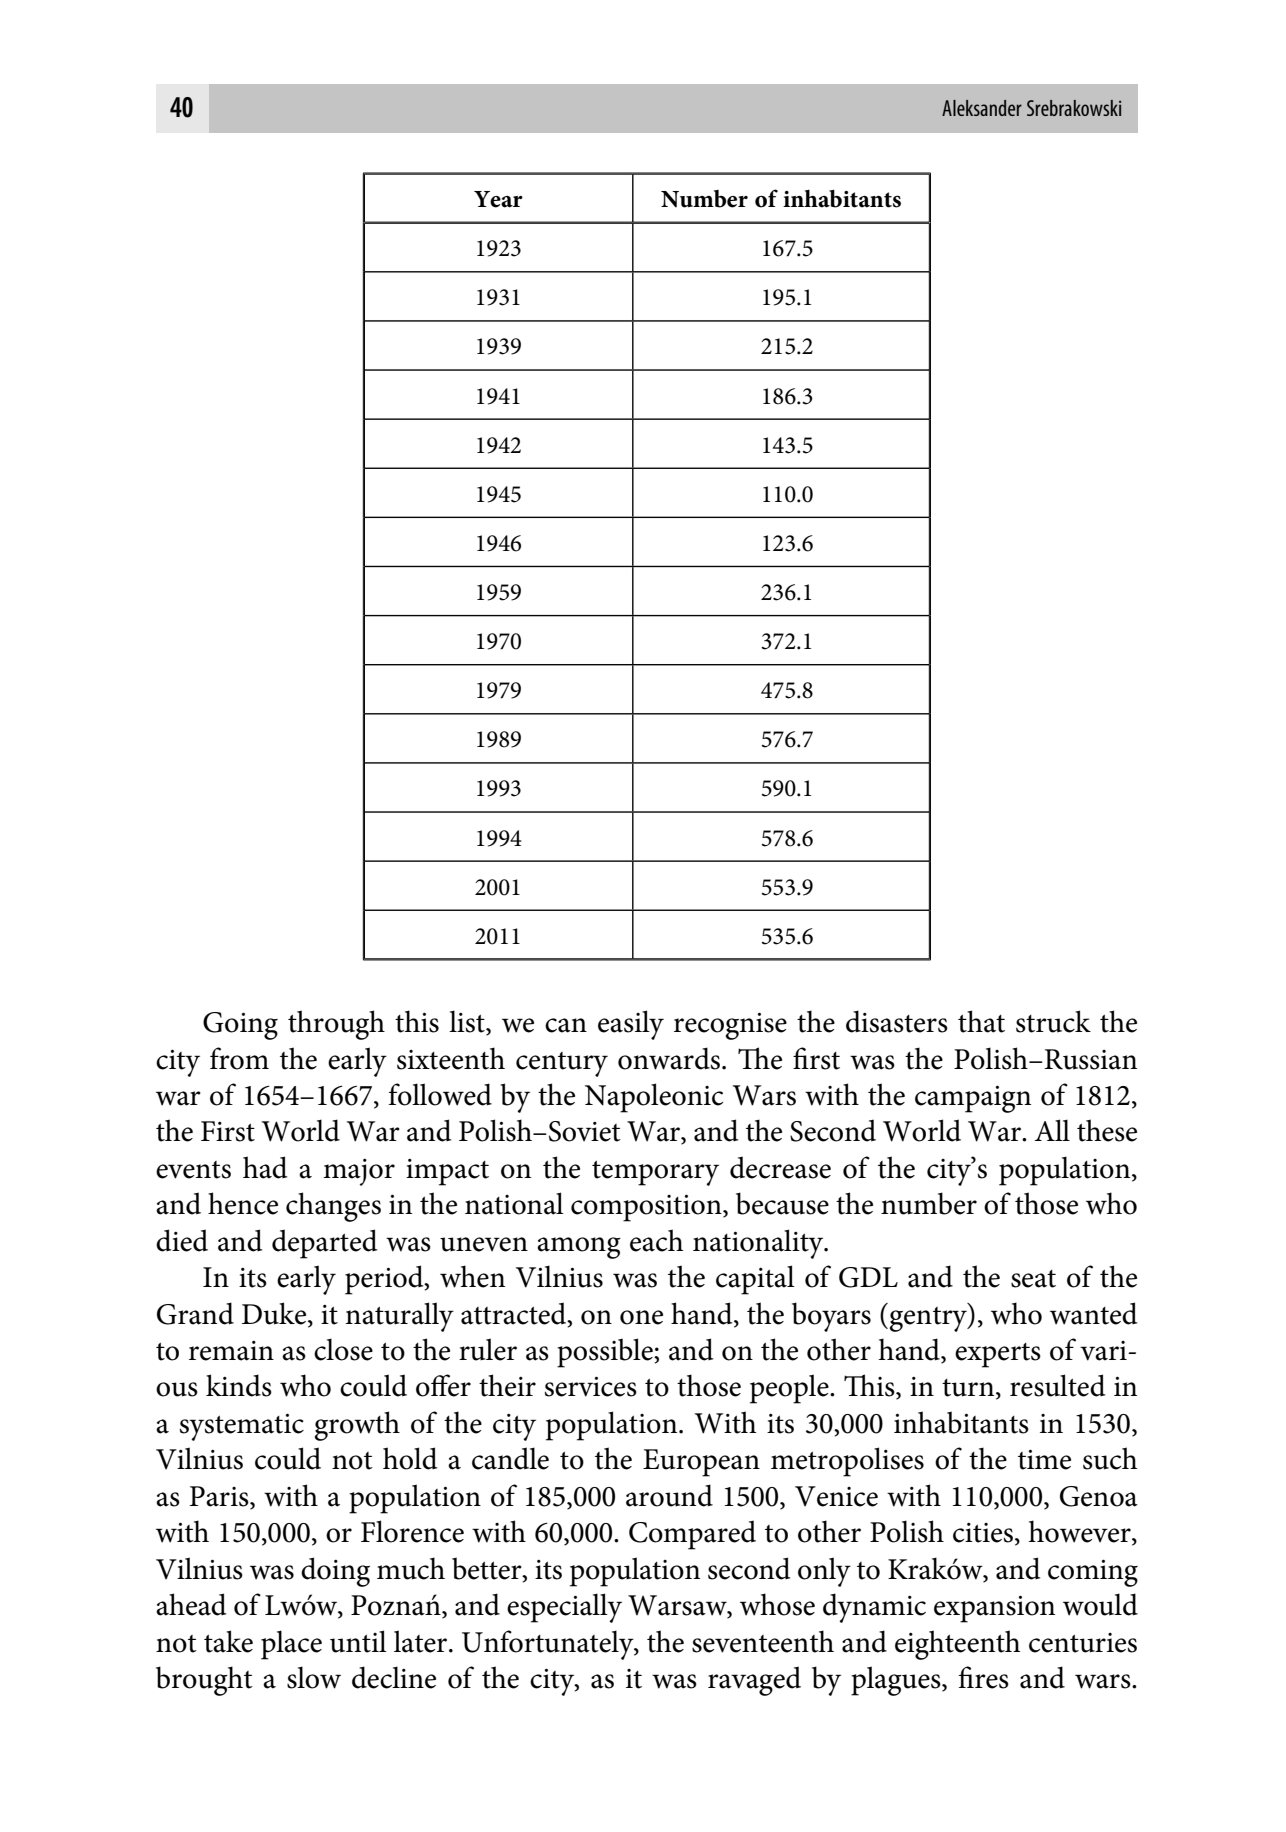 The image size is (1286, 1832). I want to click on especially, so click(564, 1608).
